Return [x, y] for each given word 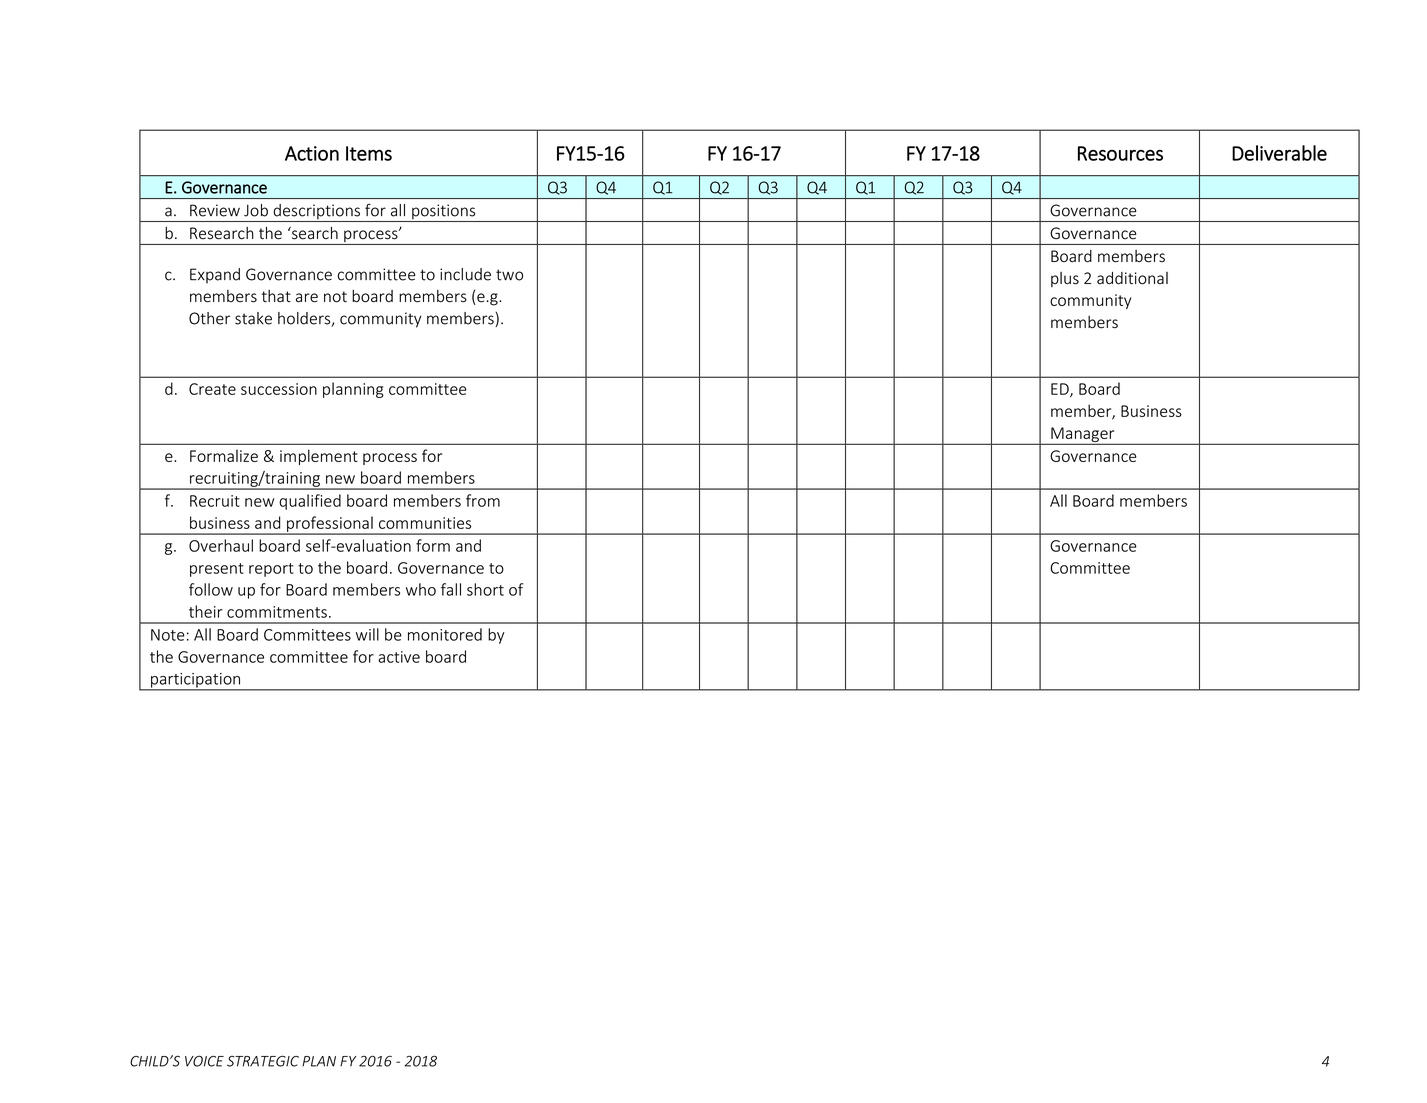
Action [312, 153]
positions [444, 213]
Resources [1120, 153]
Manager [1083, 436]
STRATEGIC [263, 1061]
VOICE [204, 1061]
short [485, 589]
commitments [277, 612]
